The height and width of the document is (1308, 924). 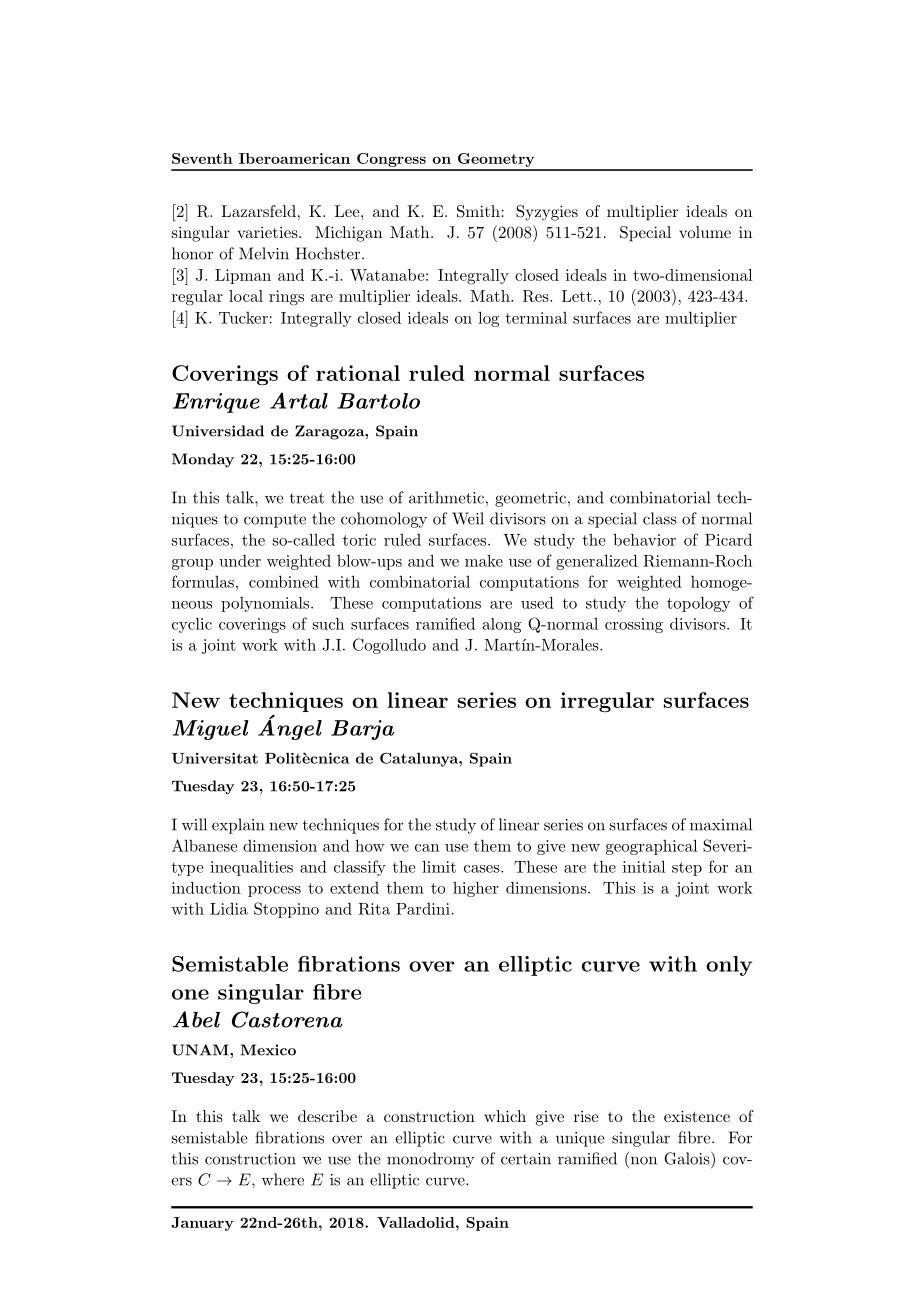 I want to click on Enrique, so click(x=216, y=403).
